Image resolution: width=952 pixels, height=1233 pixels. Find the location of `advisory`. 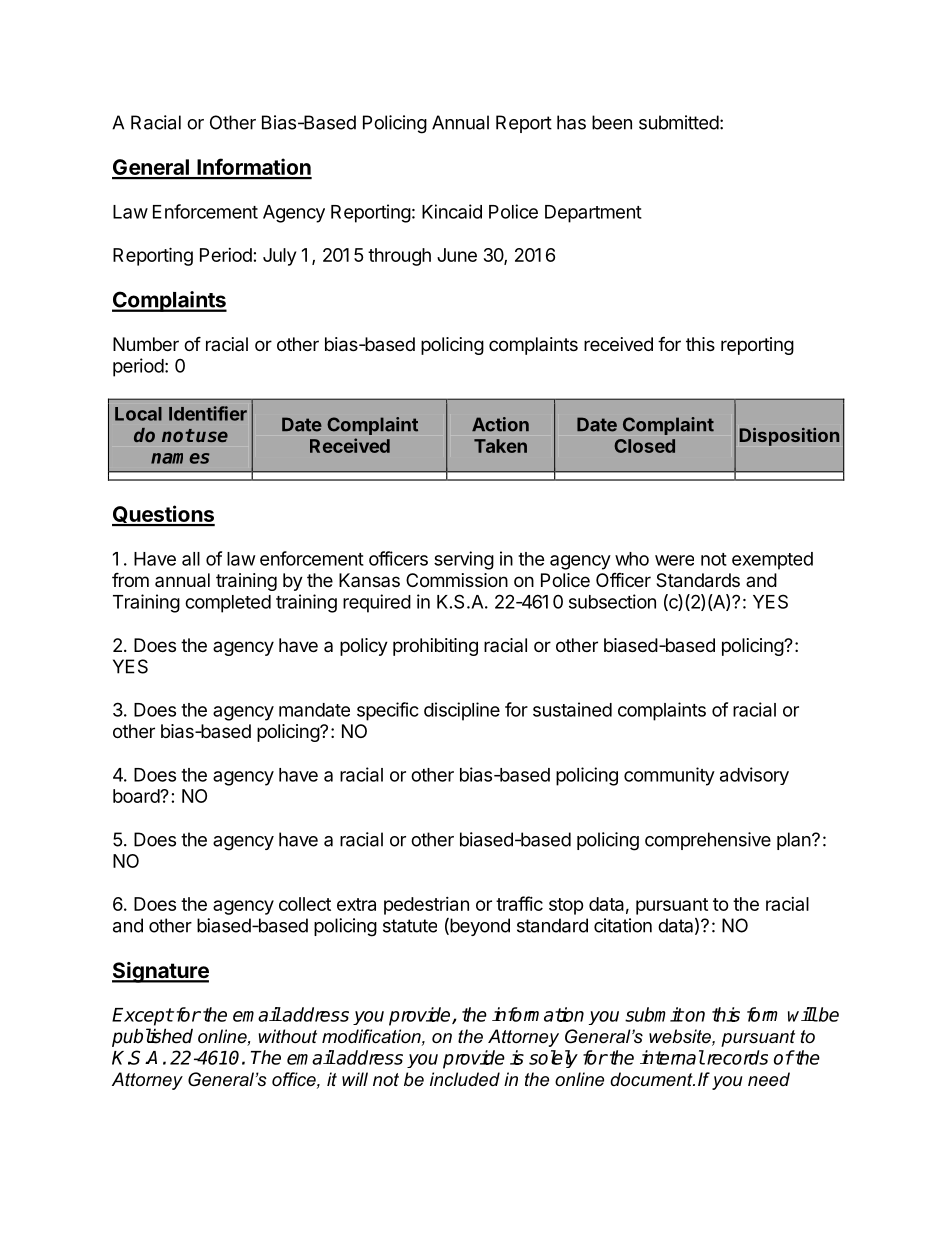

advisory is located at coordinates (754, 776).
